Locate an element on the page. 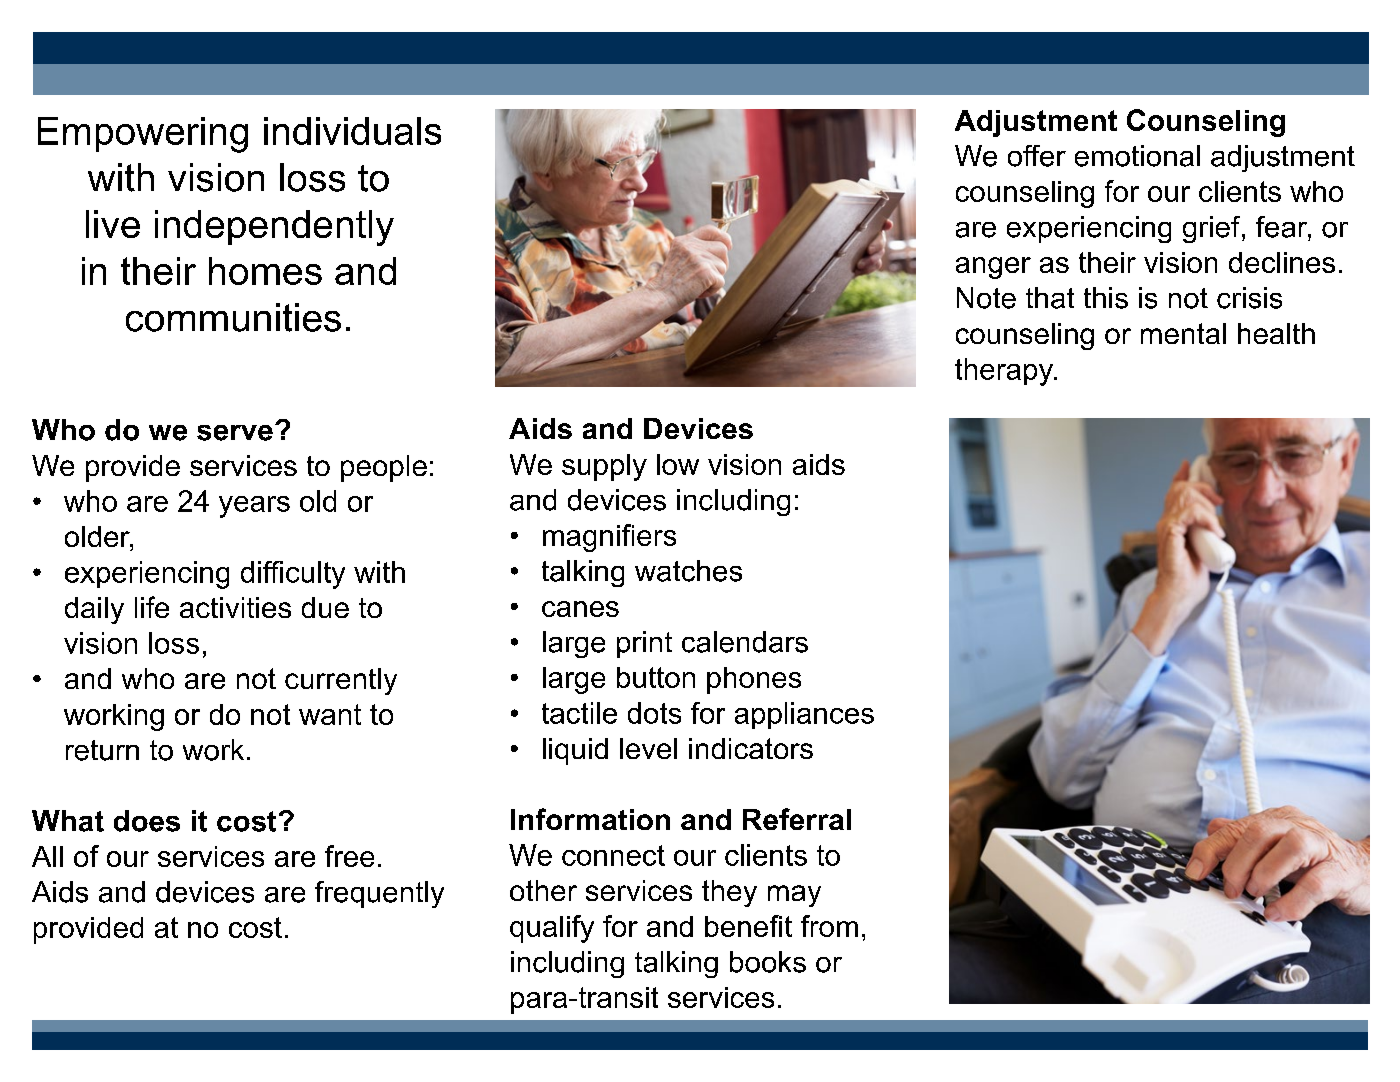 This page has width=1400, height=1082. appliances is located at coordinates (804, 715).
